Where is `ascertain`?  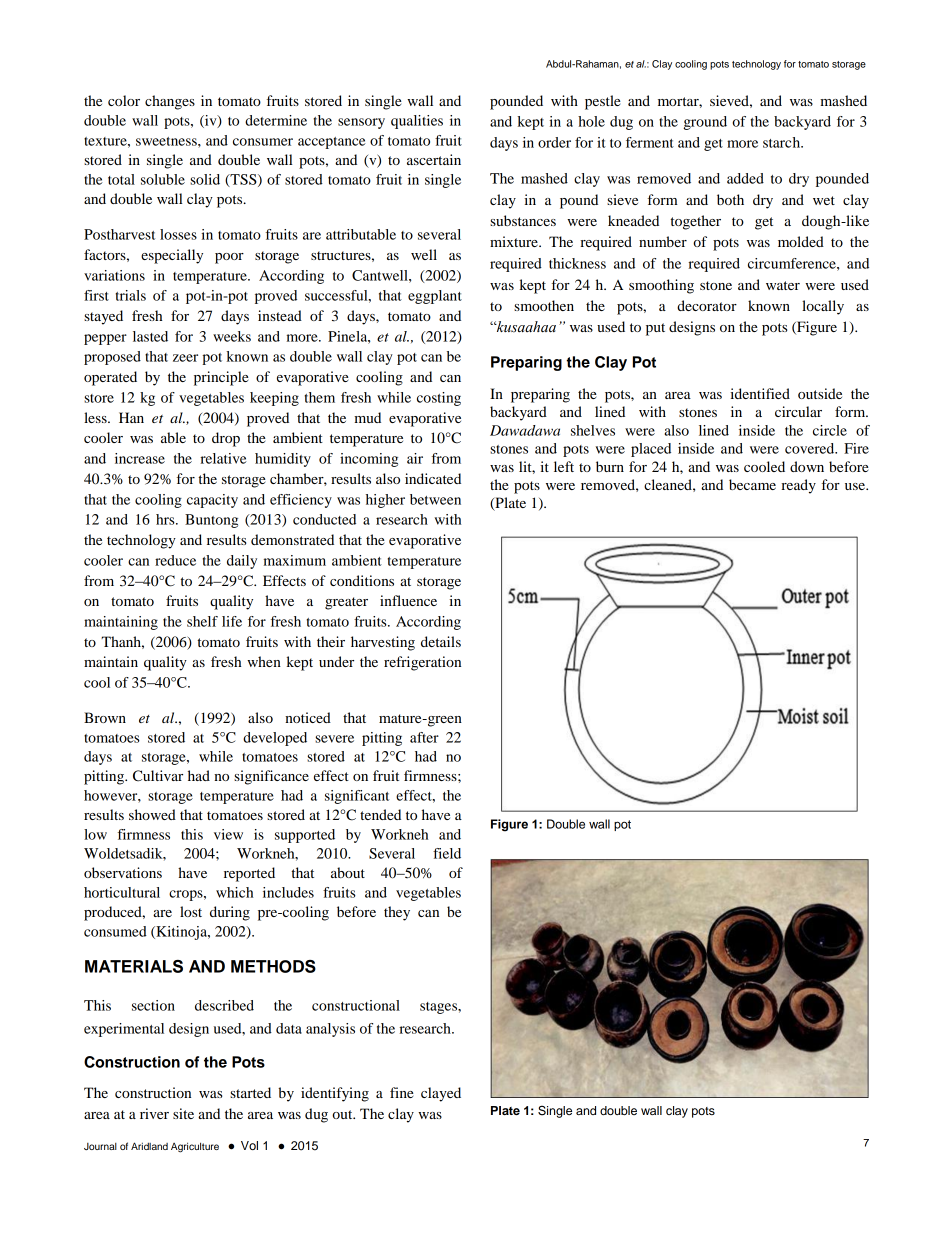
ascertain is located at coordinates (434, 159).
